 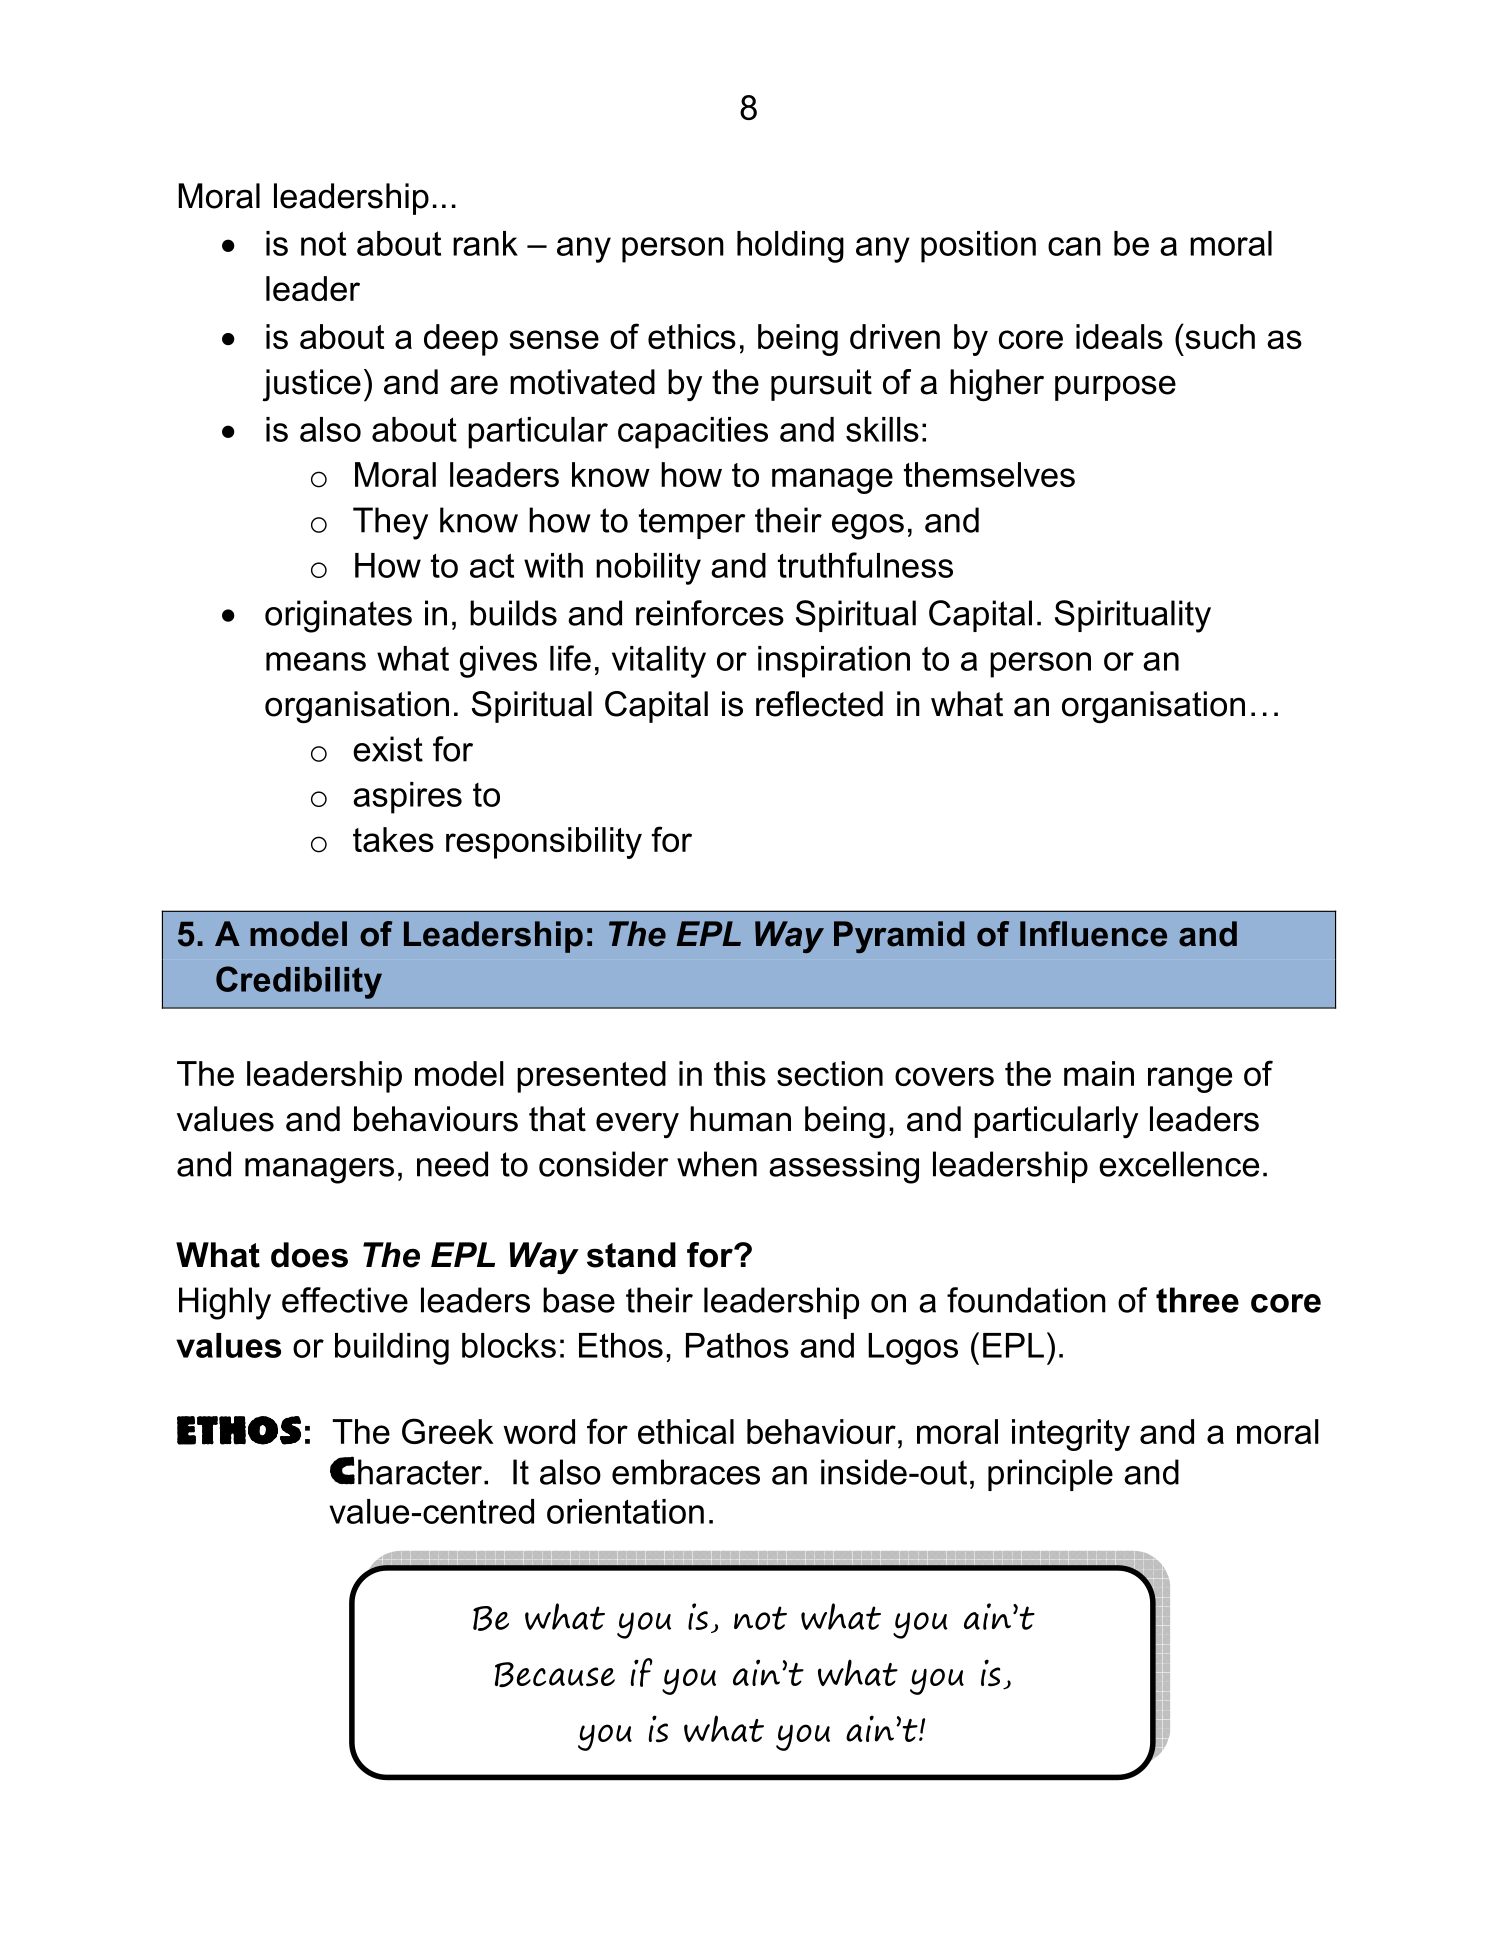 What do you see at coordinates (740, 1073) in the screenshot?
I see `this` at bounding box center [740, 1073].
